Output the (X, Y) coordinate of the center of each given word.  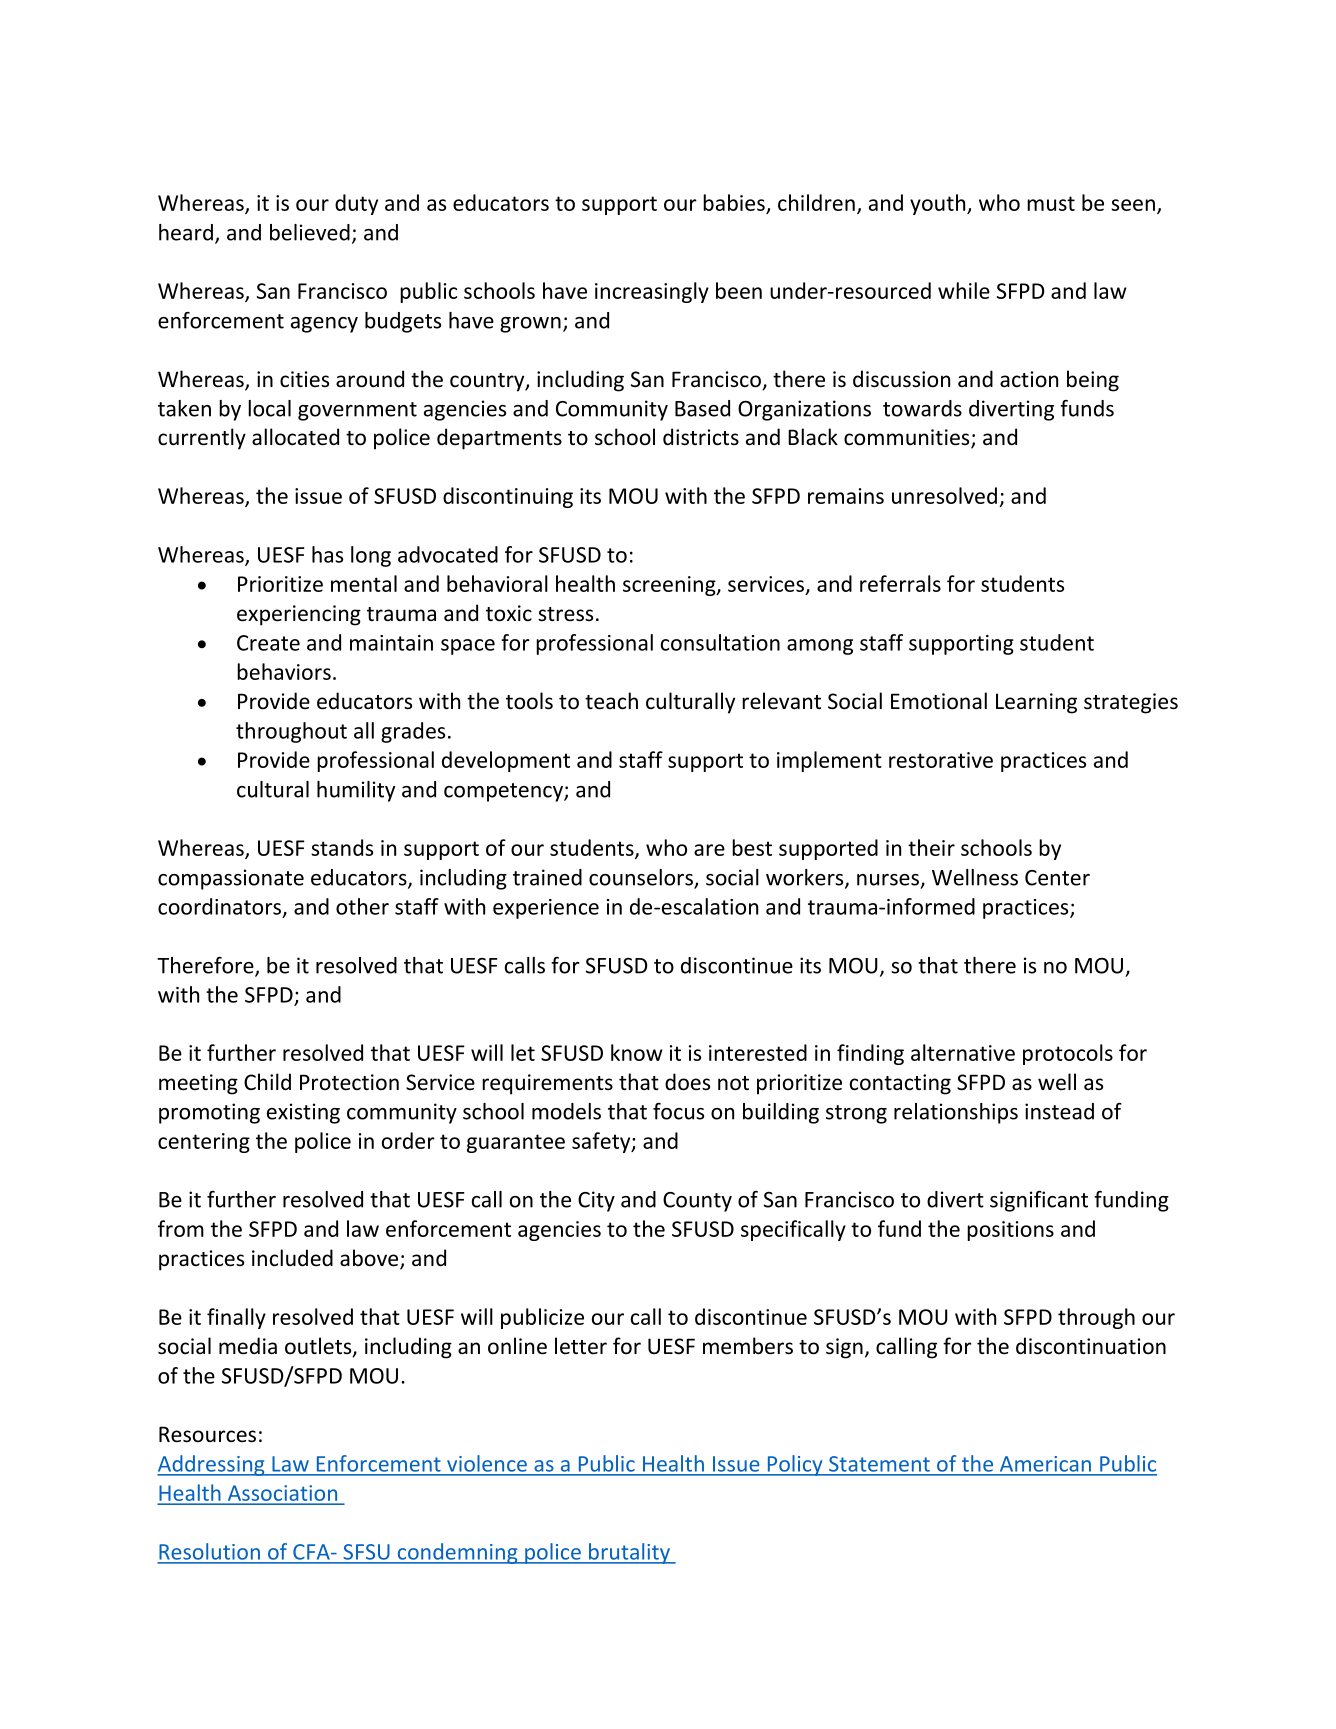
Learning (1036, 703)
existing (303, 1113)
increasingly (652, 292)
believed (310, 232)
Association (282, 1493)
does (687, 1082)
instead (1059, 1111)
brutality (630, 1553)
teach (611, 701)
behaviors (284, 671)
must (1051, 203)
